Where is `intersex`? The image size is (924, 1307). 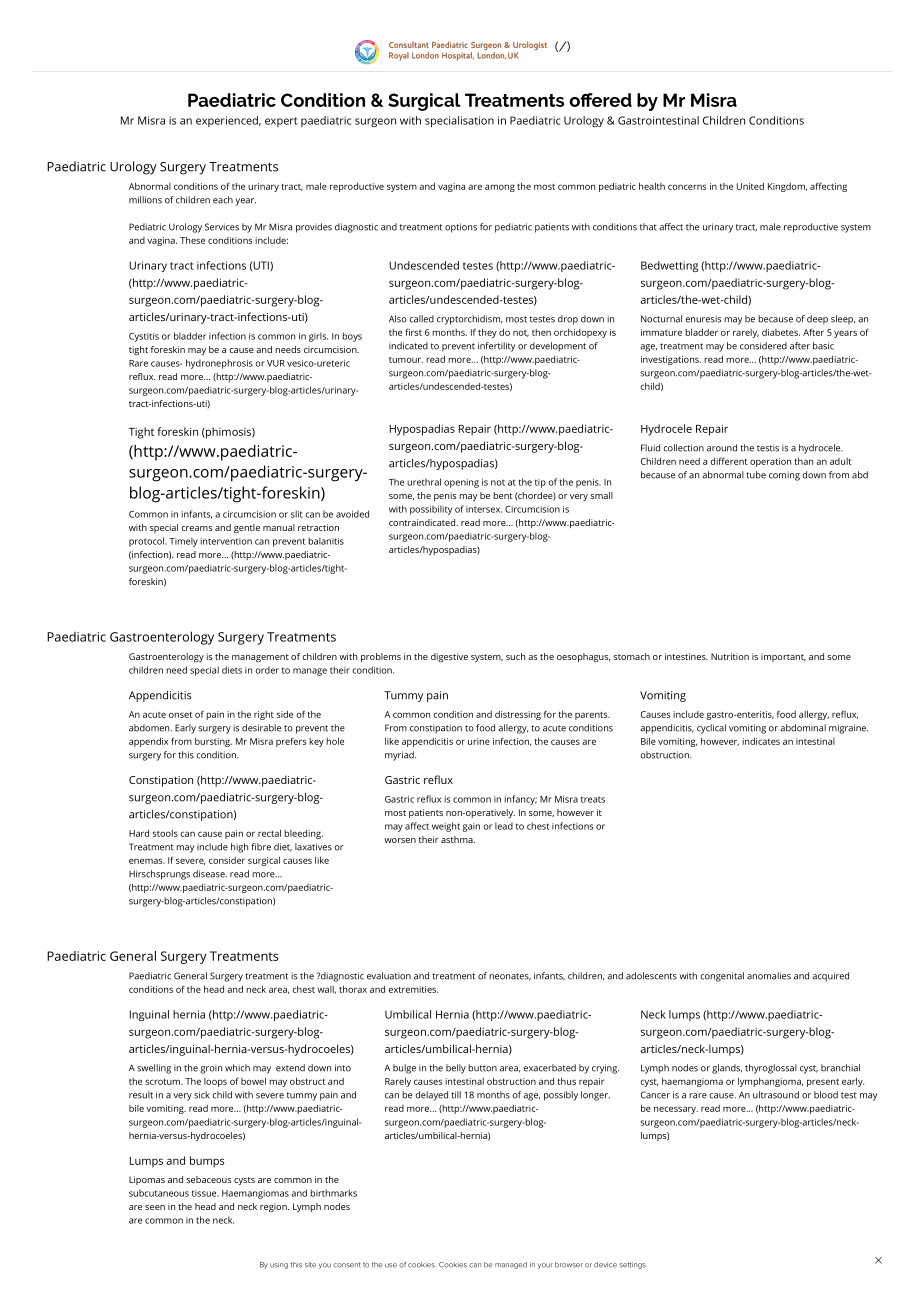 intersex is located at coordinates (484, 509).
